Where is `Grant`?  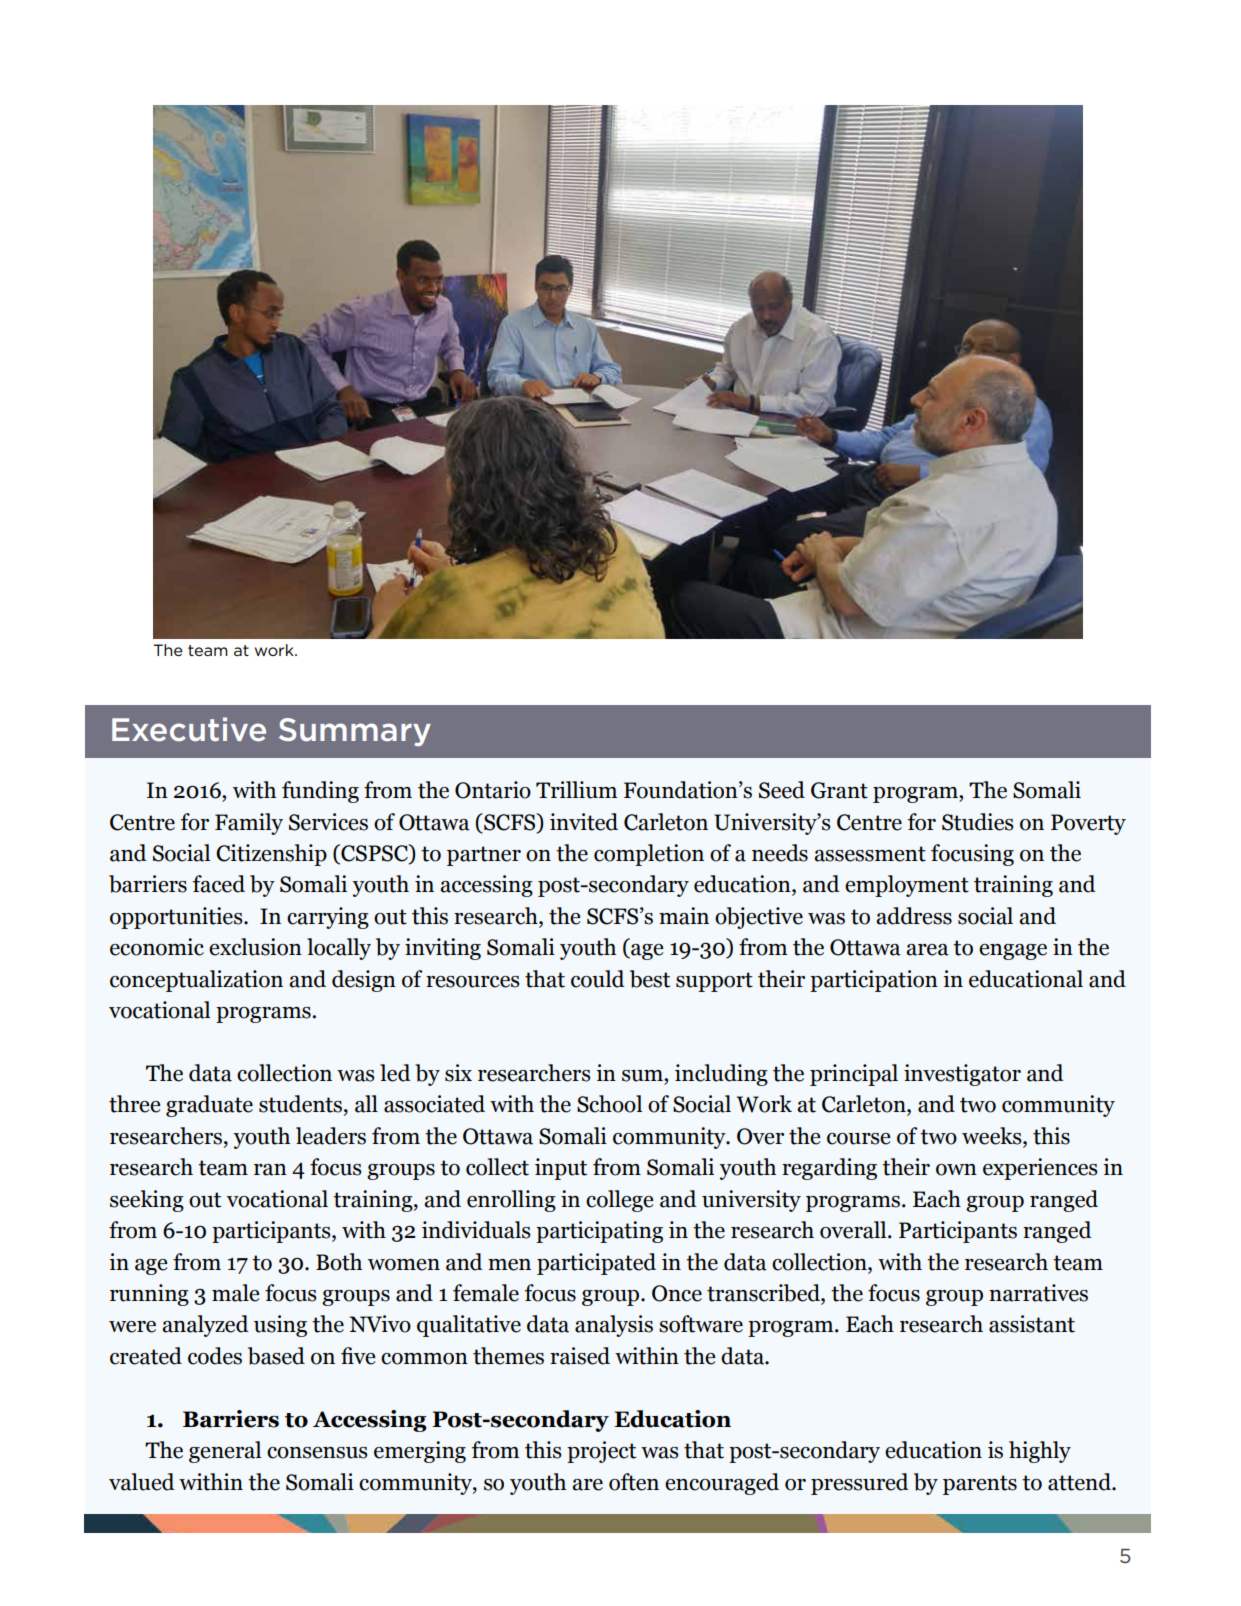
Grant is located at coordinates (839, 790).
